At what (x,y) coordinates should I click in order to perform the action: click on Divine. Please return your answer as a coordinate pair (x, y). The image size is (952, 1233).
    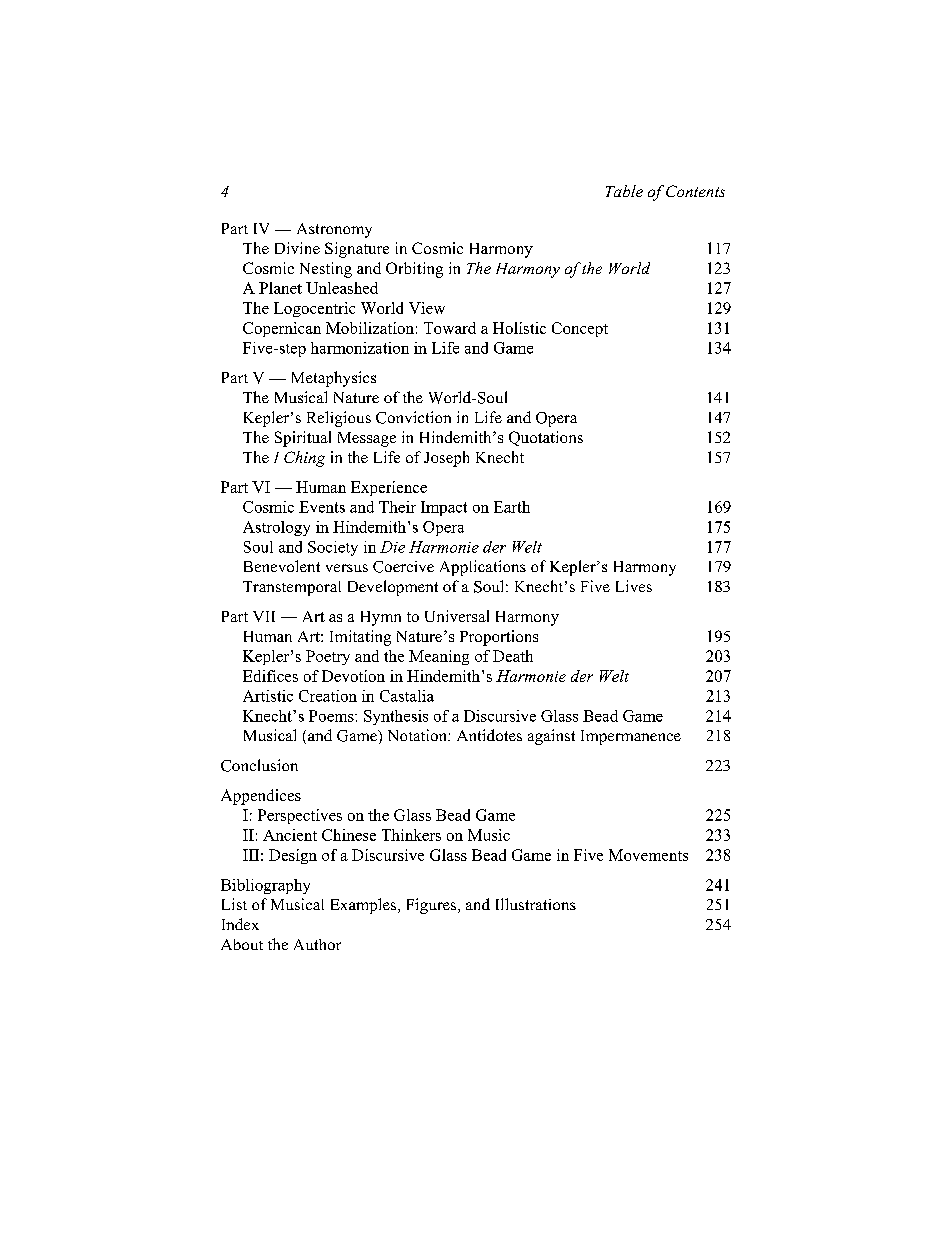
    Looking at the image, I should click on (297, 248).
